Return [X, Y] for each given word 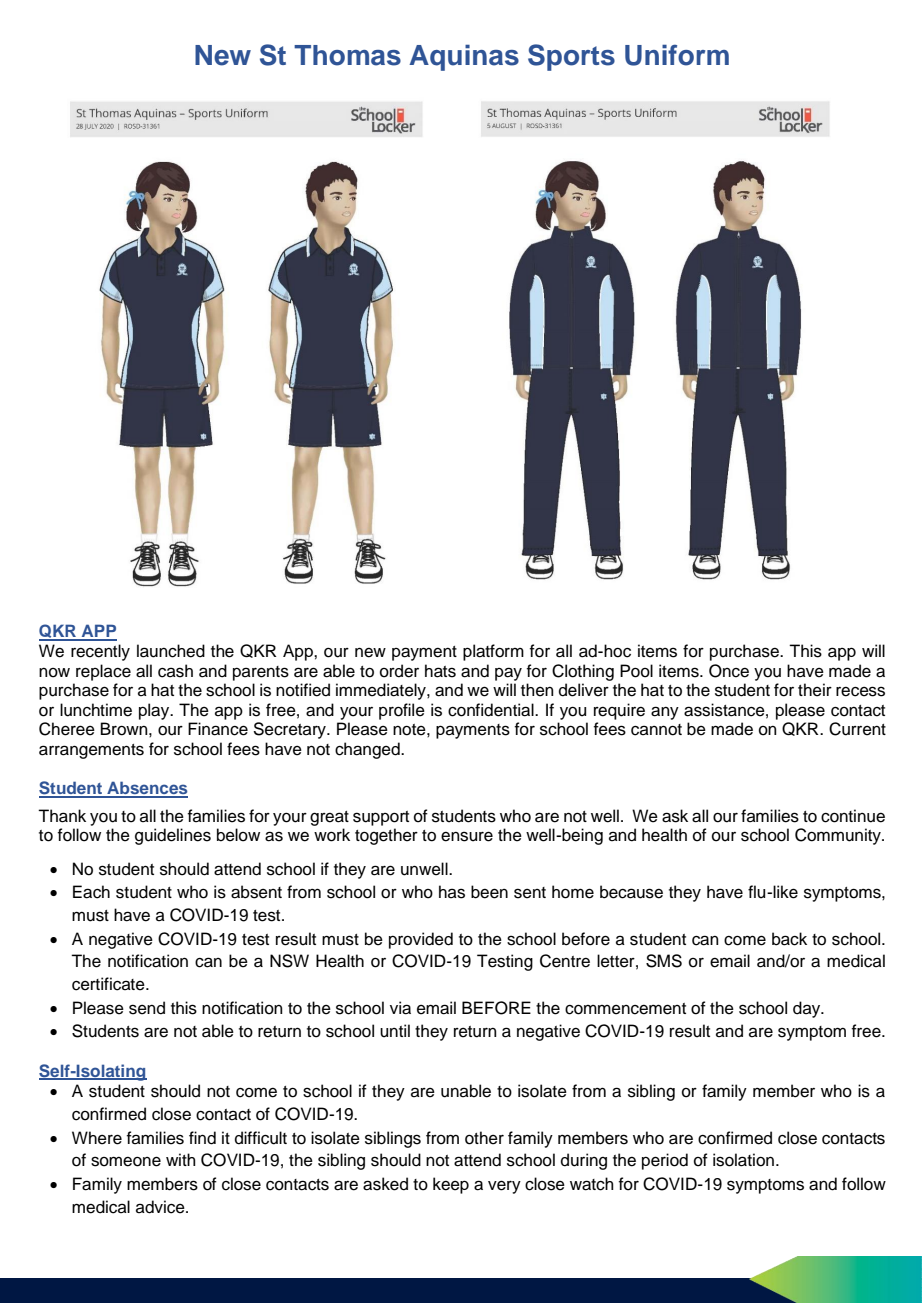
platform [493, 652]
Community [839, 836]
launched [171, 651]
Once [729, 671]
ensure [467, 836]
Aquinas [464, 57]
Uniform [677, 55]
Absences [146, 789]
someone [126, 1161]
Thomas [347, 55]
